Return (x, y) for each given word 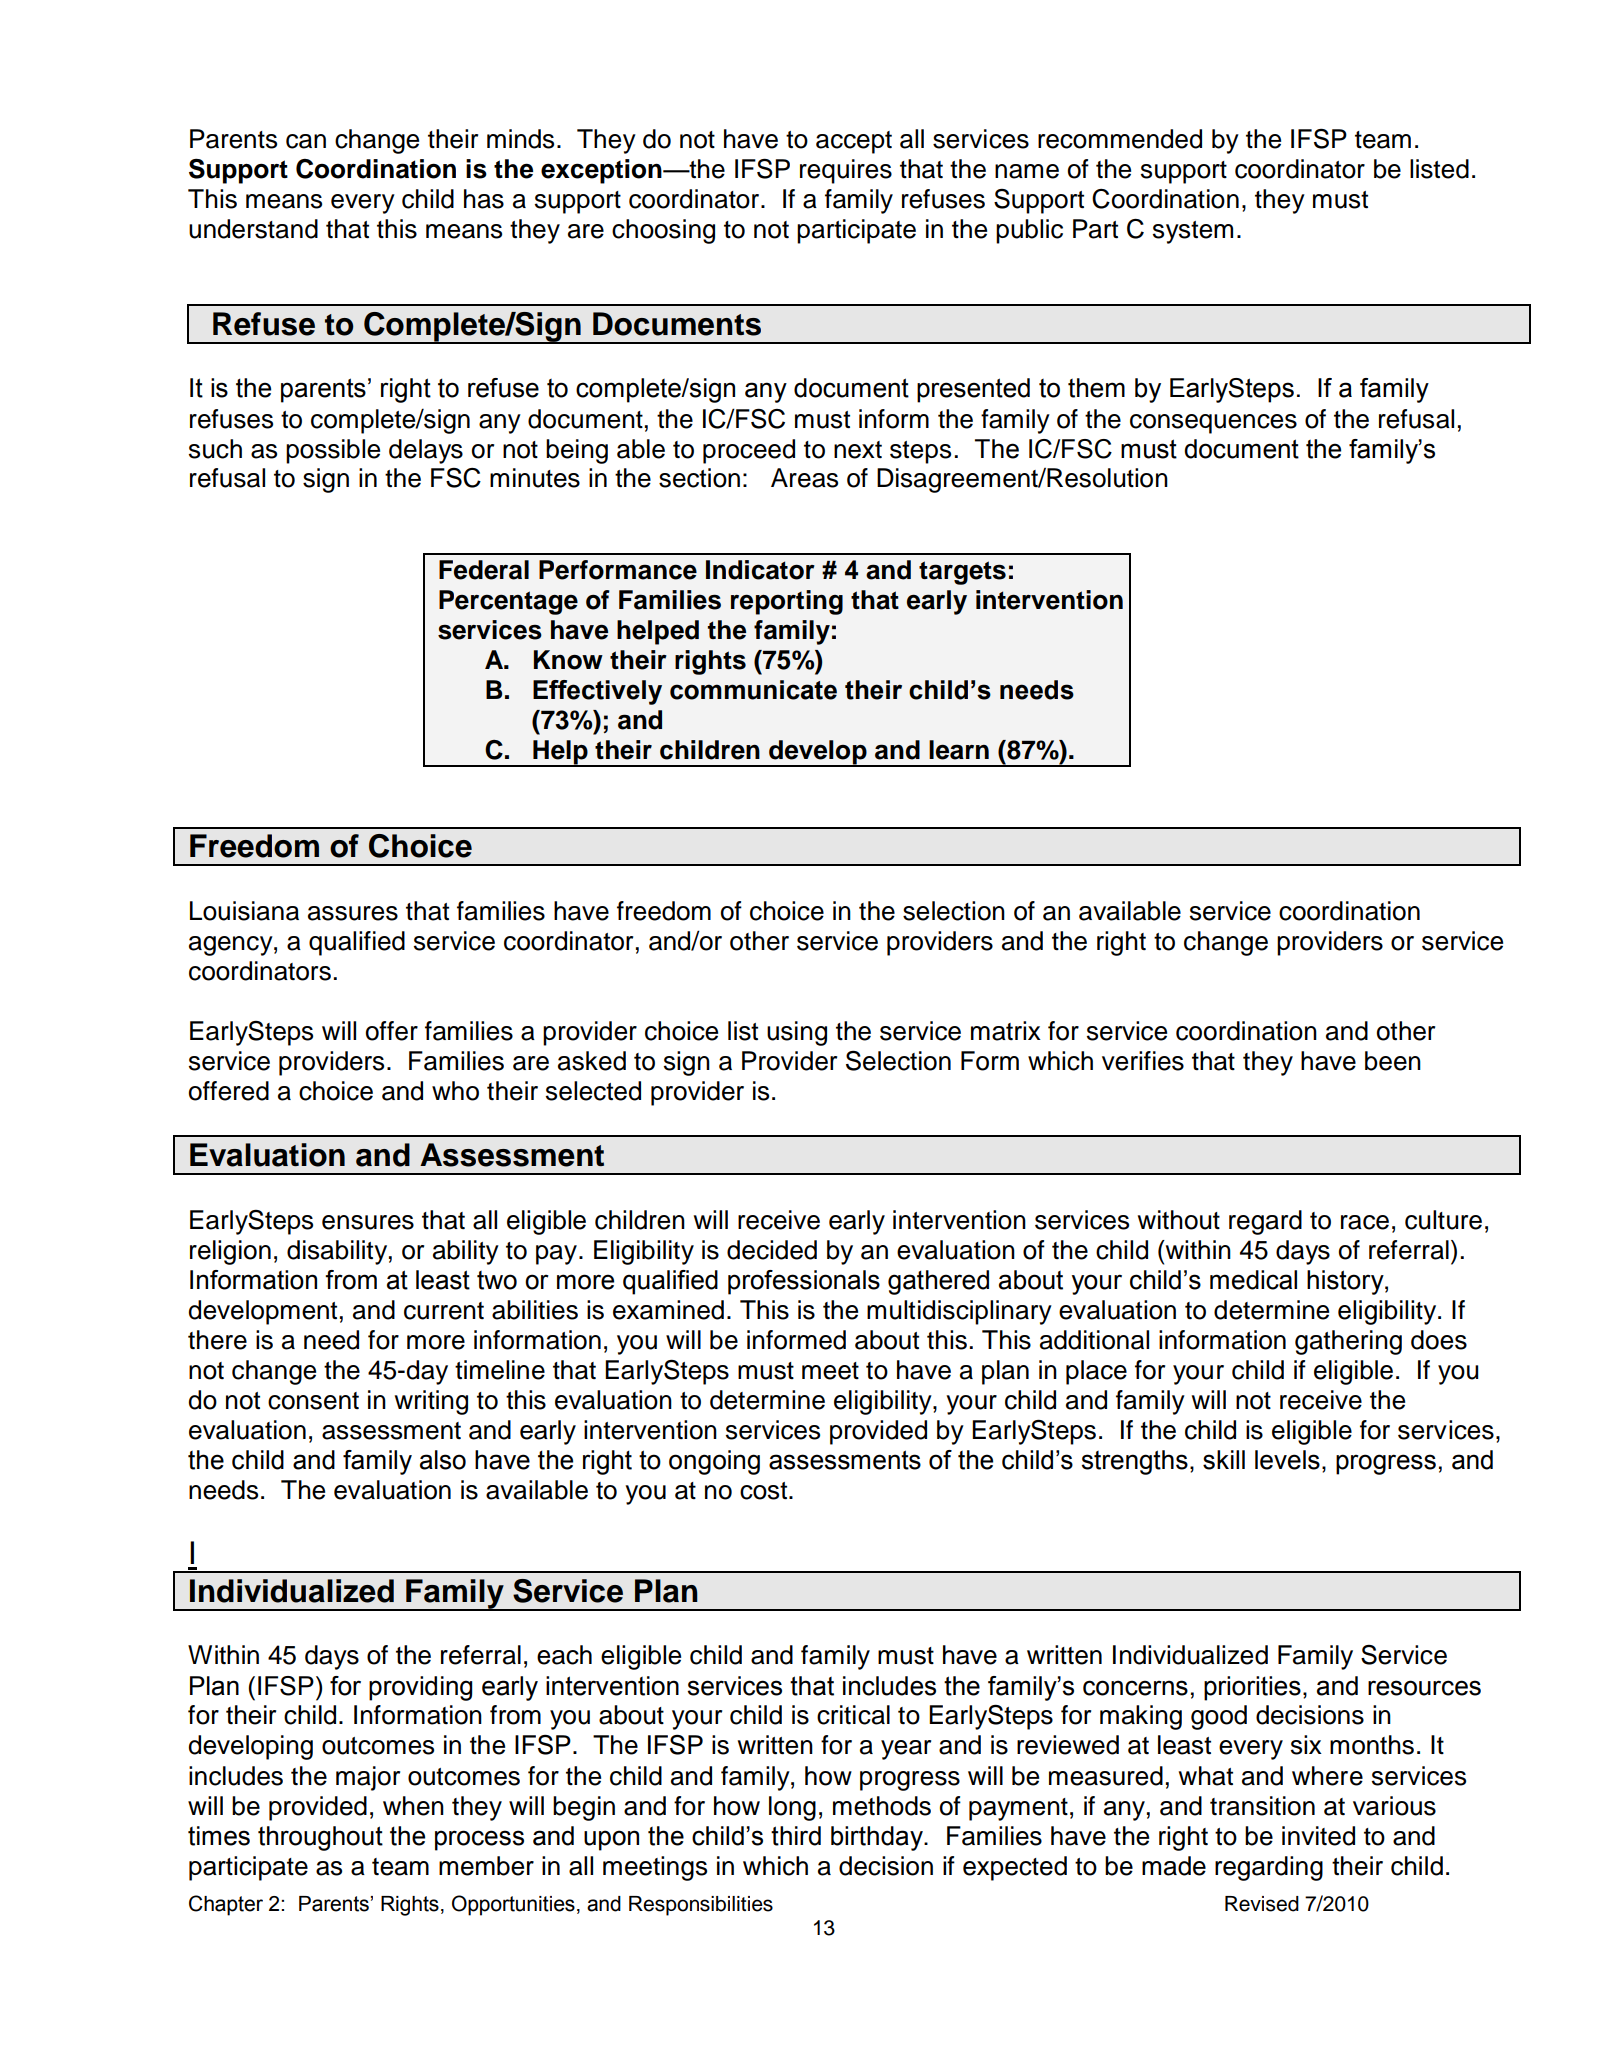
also (443, 1460)
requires (846, 171)
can (306, 141)
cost (765, 1491)
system (1193, 232)
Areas (804, 478)
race (1365, 1222)
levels (1287, 1460)
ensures (368, 1222)
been (1393, 1061)
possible (333, 451)
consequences (1213, 424)
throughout (320, 1838)
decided (772, 1250)
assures (353, 913)
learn (959, 750)
